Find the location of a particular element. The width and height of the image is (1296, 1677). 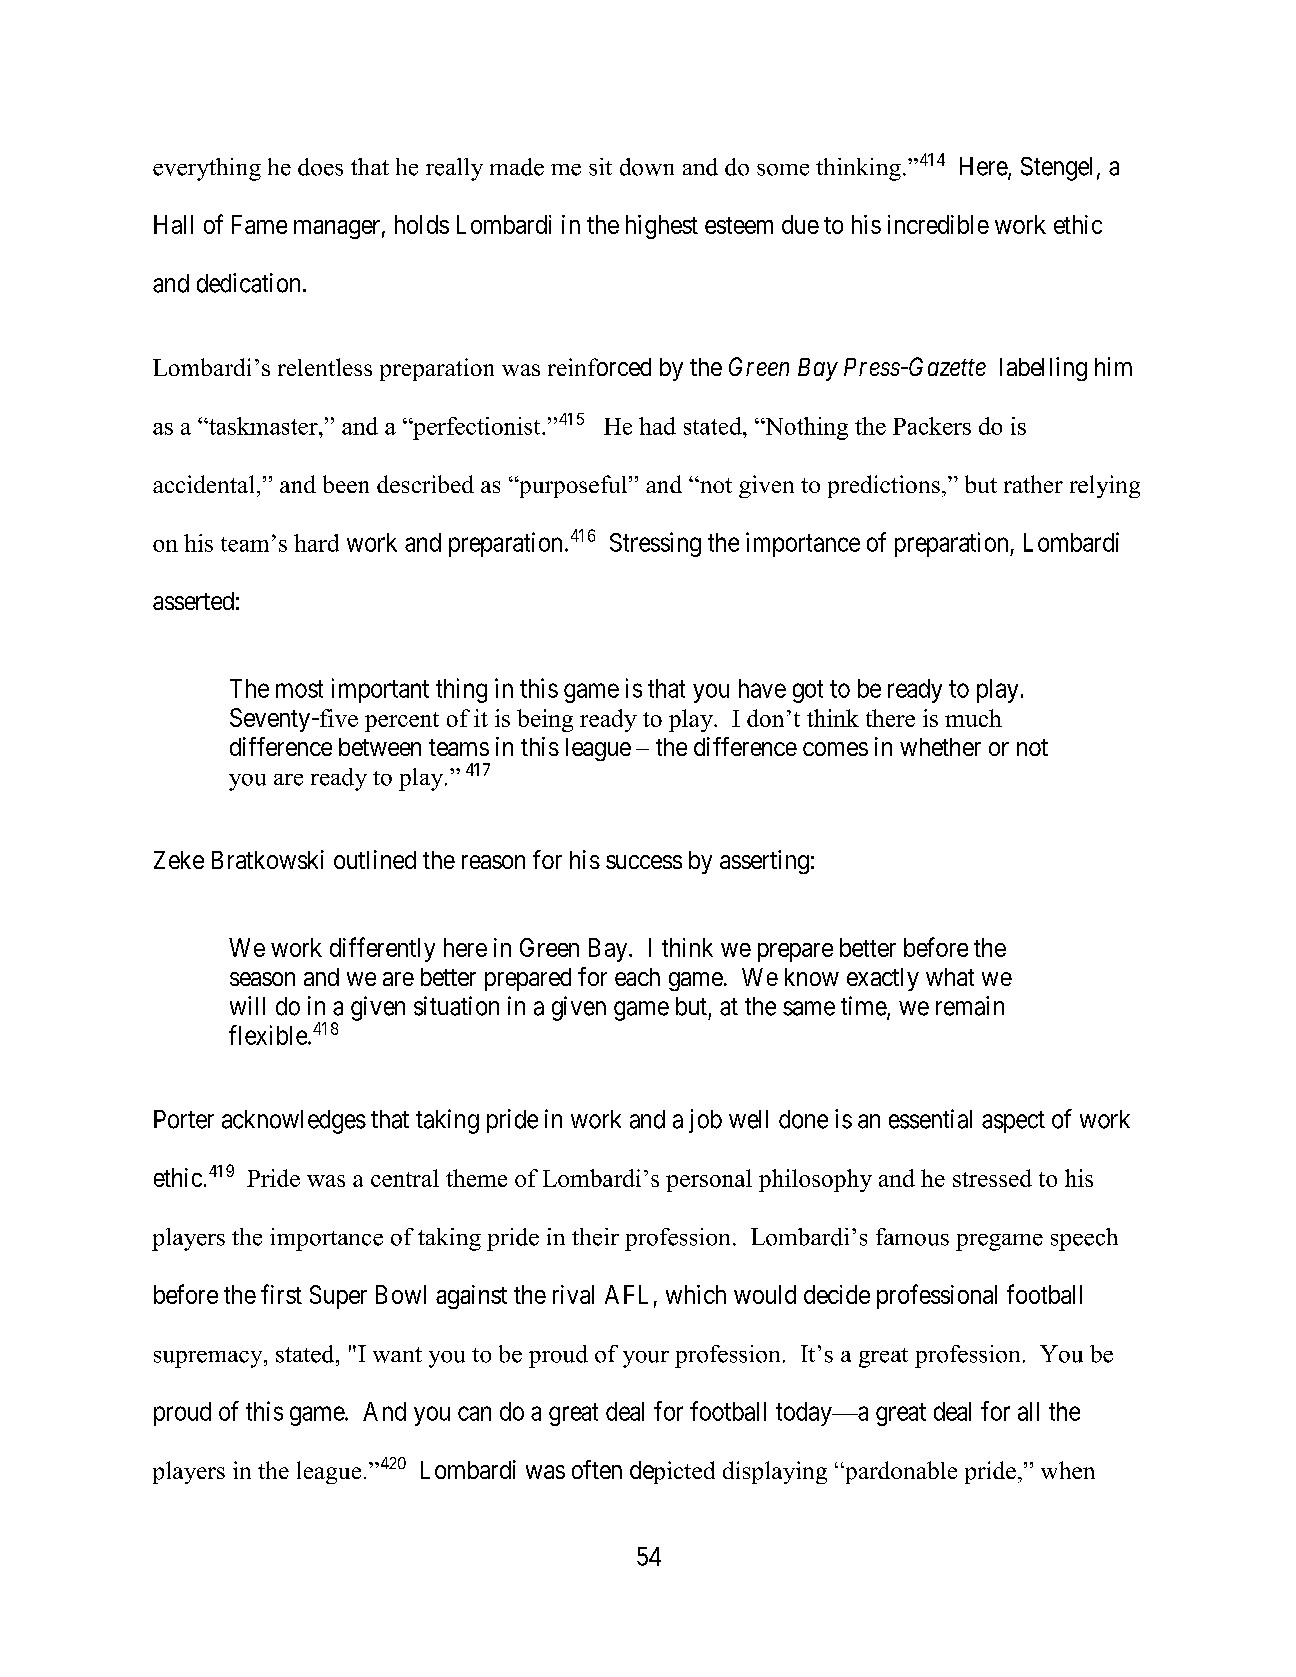

whether is located at coordinates (940, 747).
